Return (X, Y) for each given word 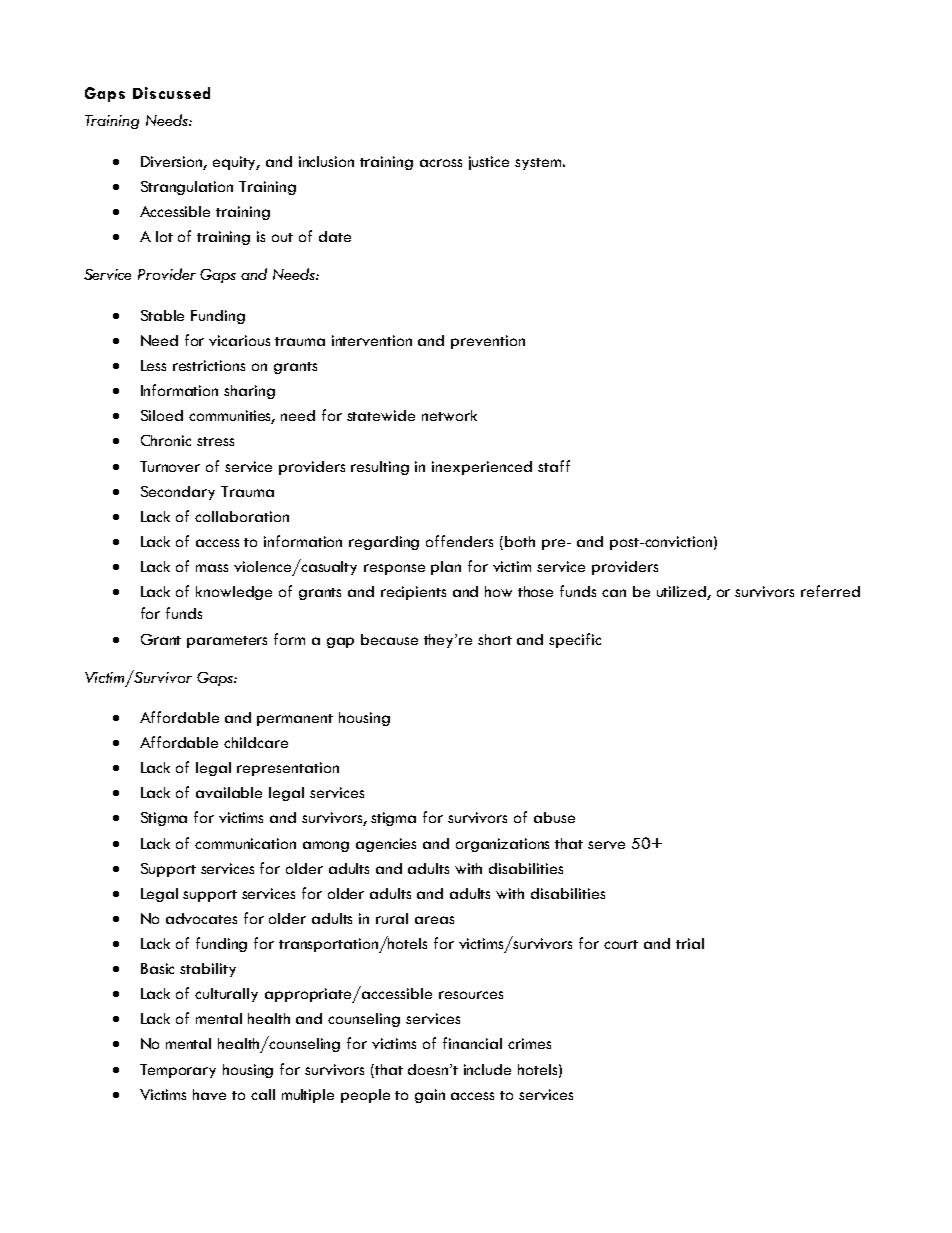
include (487, 1069)
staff (554, 466)
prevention (488, 342)
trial (690, 943)
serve (606, 845)
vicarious (239, 340)
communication (245, 843)
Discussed (171, 93)
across (441, 163)
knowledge (234, 593)
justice (489, 163)
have (209, 1094)
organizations (502, 845)
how (498, 591)
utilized (682, 593)
